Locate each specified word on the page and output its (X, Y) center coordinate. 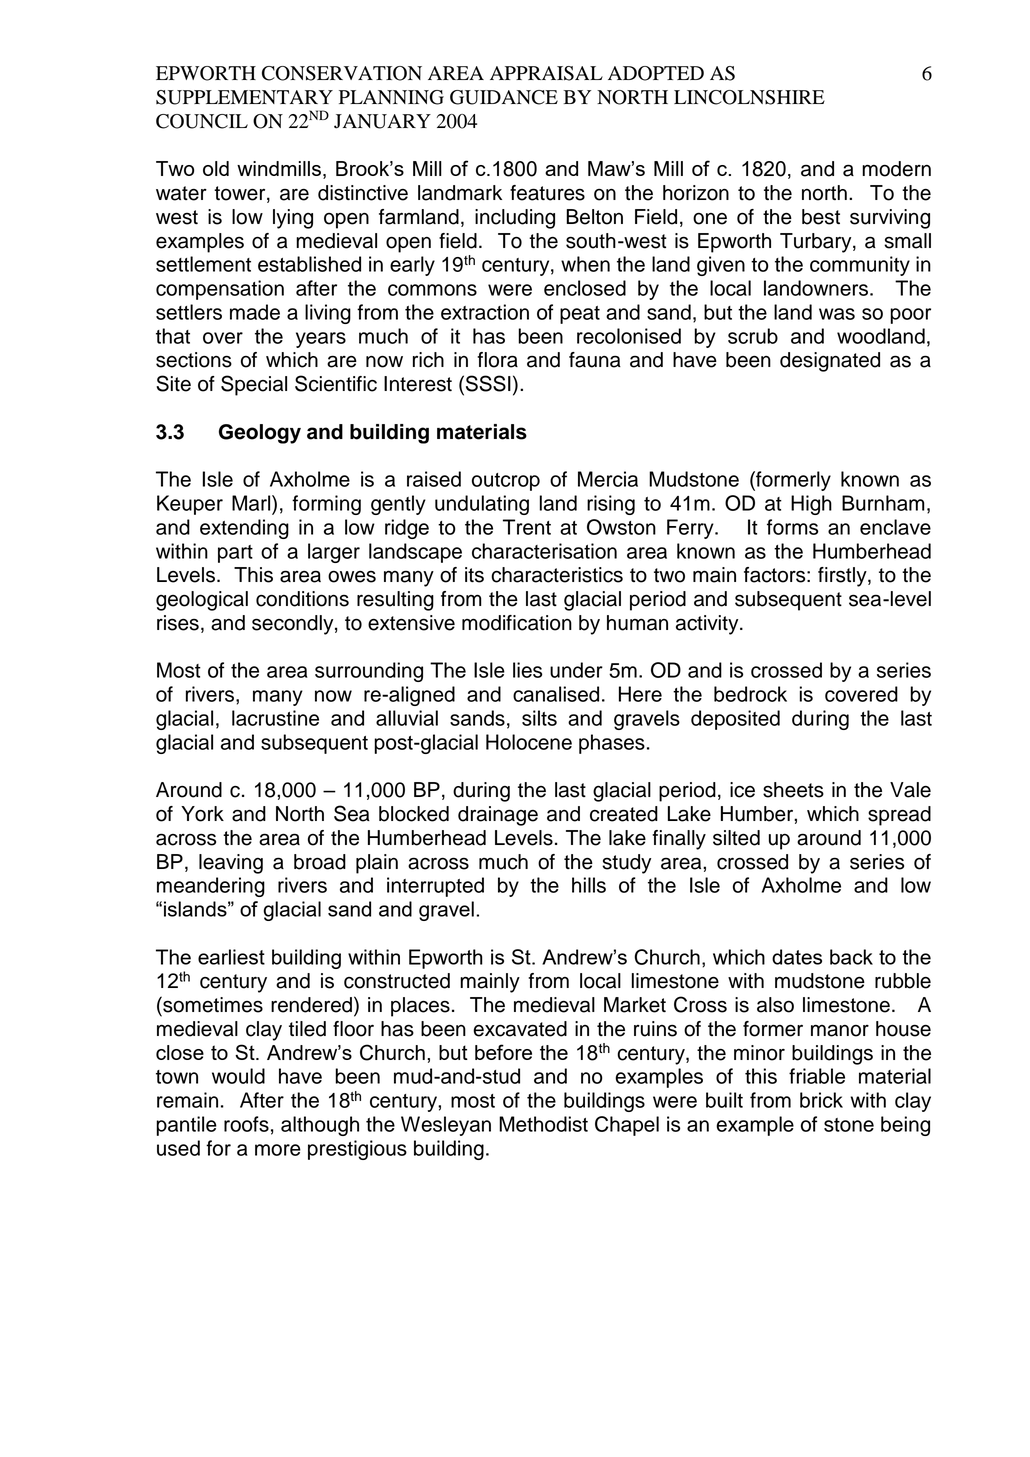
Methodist (543, 1124)
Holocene (529, 742)
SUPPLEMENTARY (244, 97)
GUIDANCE (504, 97)
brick (821, 1100)
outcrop (506, 482)
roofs (246, 1124)
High (811, 505)
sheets (793, 790)
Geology (260, 434)
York (202, 814)
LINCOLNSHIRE (749, 97)
